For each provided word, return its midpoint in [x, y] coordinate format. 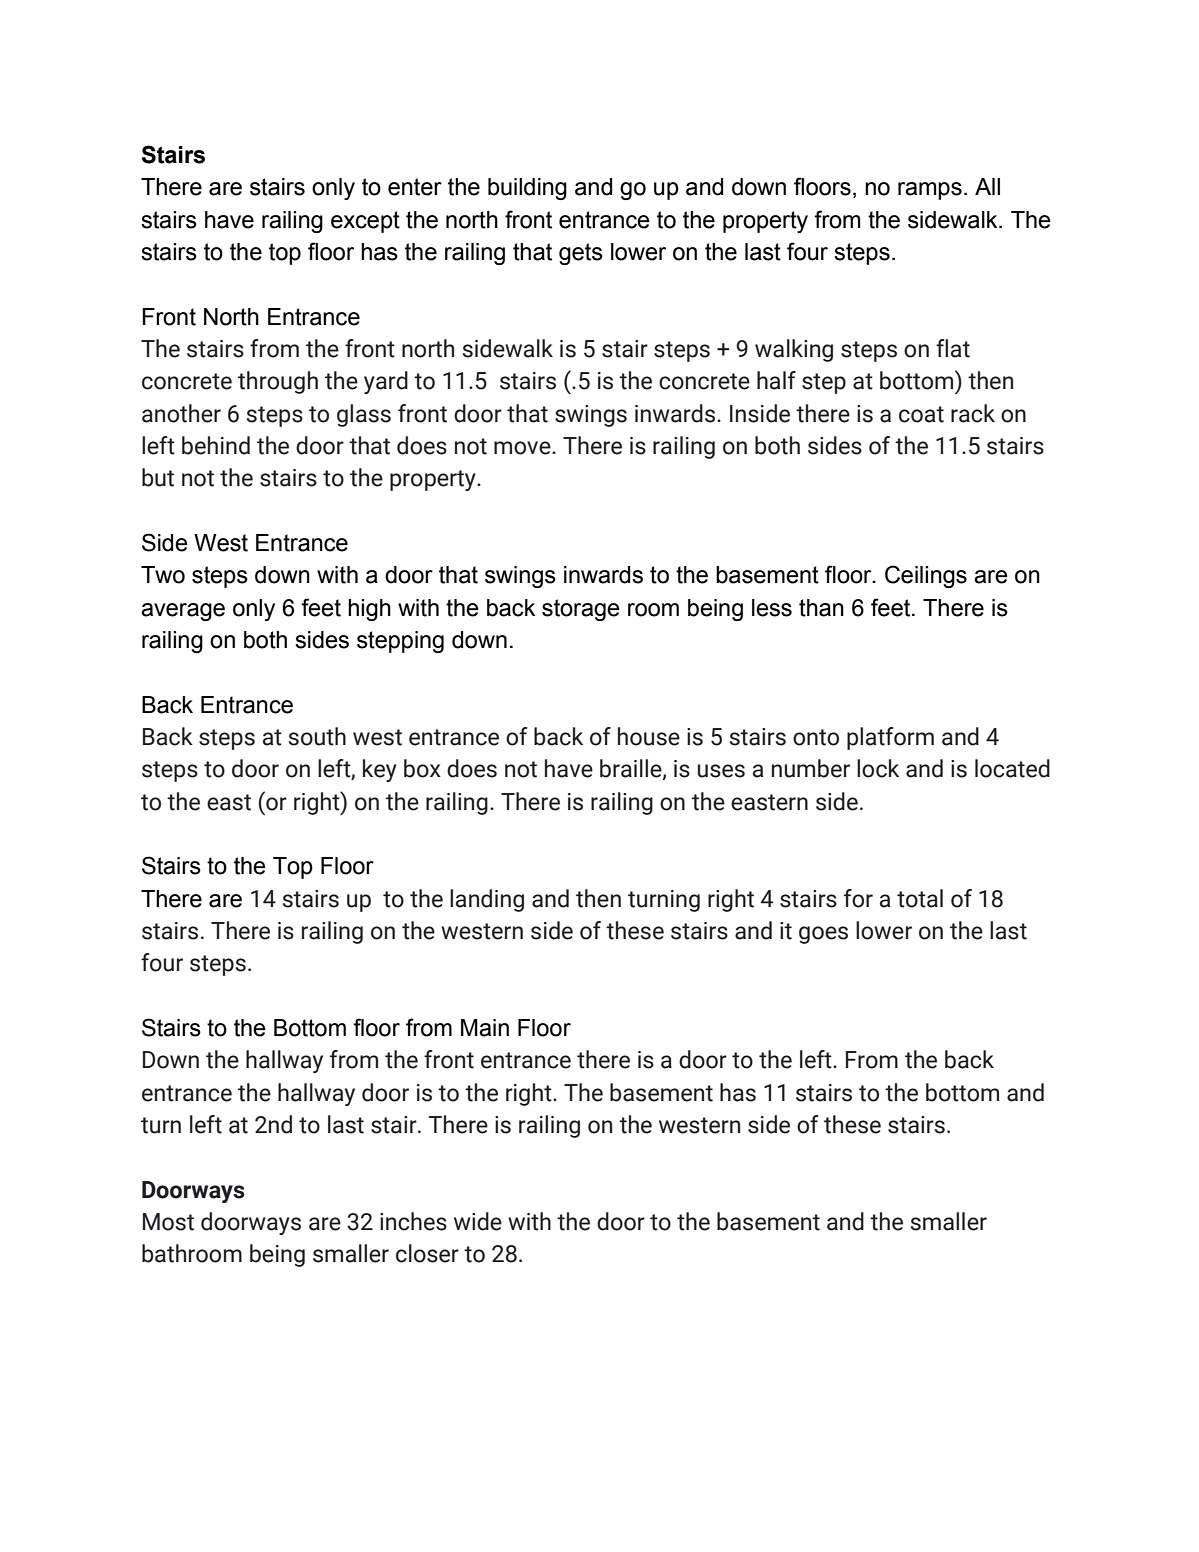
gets [581, 254]
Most [168, 1222]
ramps [930, 191]
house [649, 736]
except [365, 222]
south [317, 736]
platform [890, 738]
